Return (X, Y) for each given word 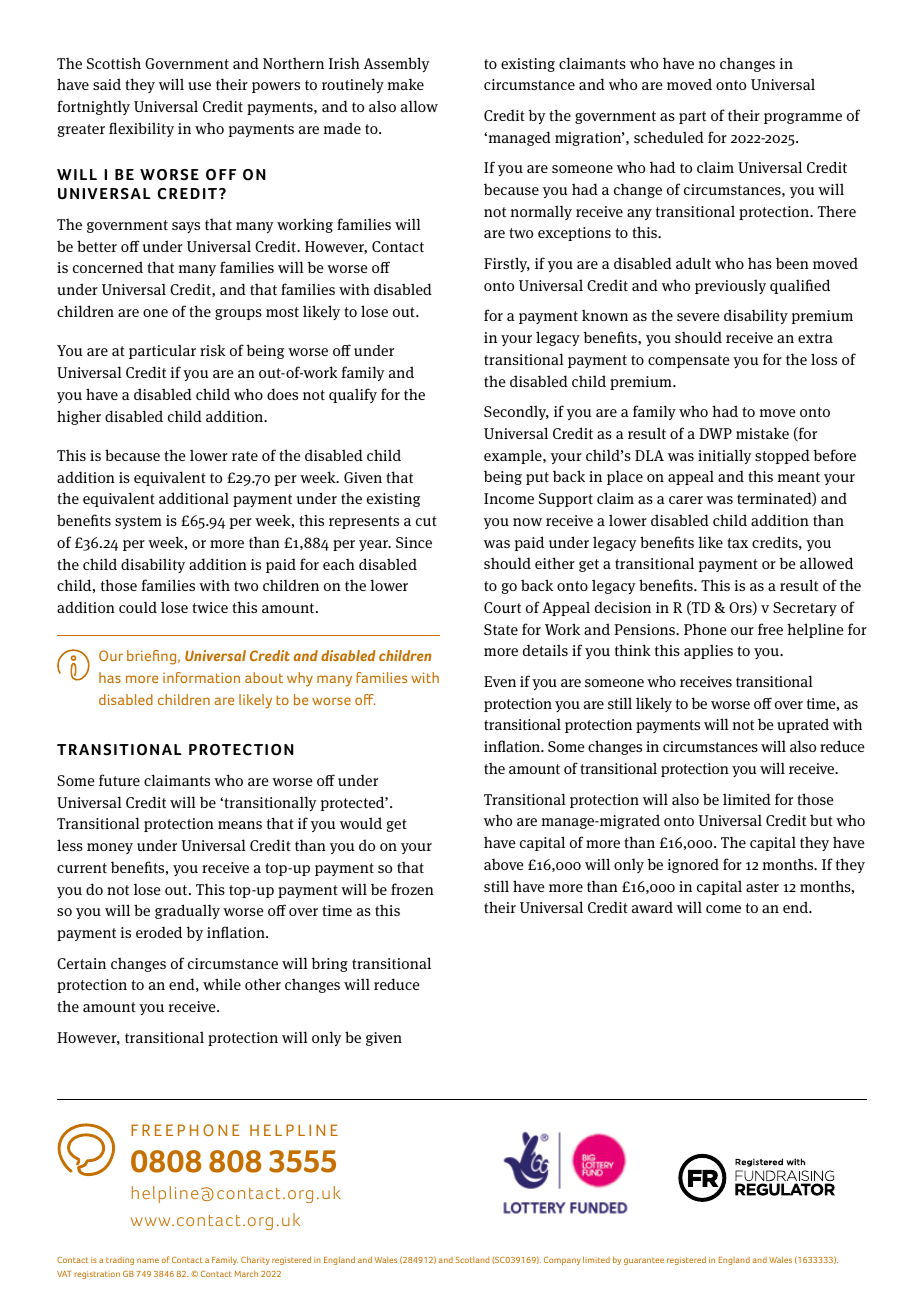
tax (737, 543)
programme (803, 118)
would (361, 823)
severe (698, 317)
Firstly (507, 264)
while (222, 984)
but (821, 820)
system (138, 522)
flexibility (141, 129)
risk (213, 350)
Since (414, 542)
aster (762, 887)
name (148, 1260)
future (119, 780)
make (406, 84)
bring (330, 964)
